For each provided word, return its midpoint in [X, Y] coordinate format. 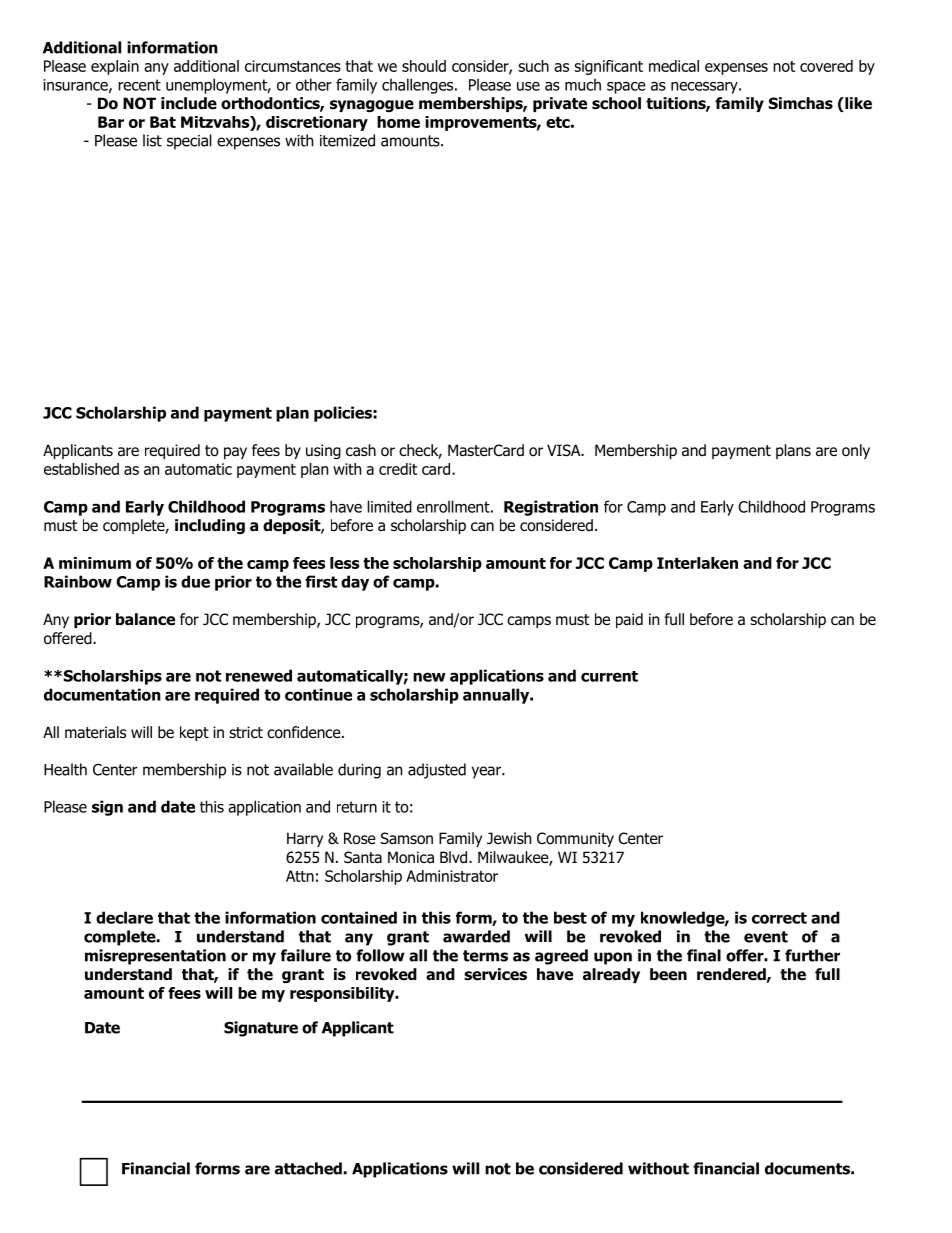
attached [308, 1168]
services [495, 974]
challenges [419, 86]
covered [826, 66]
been [668, 974]
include [189, 103]
